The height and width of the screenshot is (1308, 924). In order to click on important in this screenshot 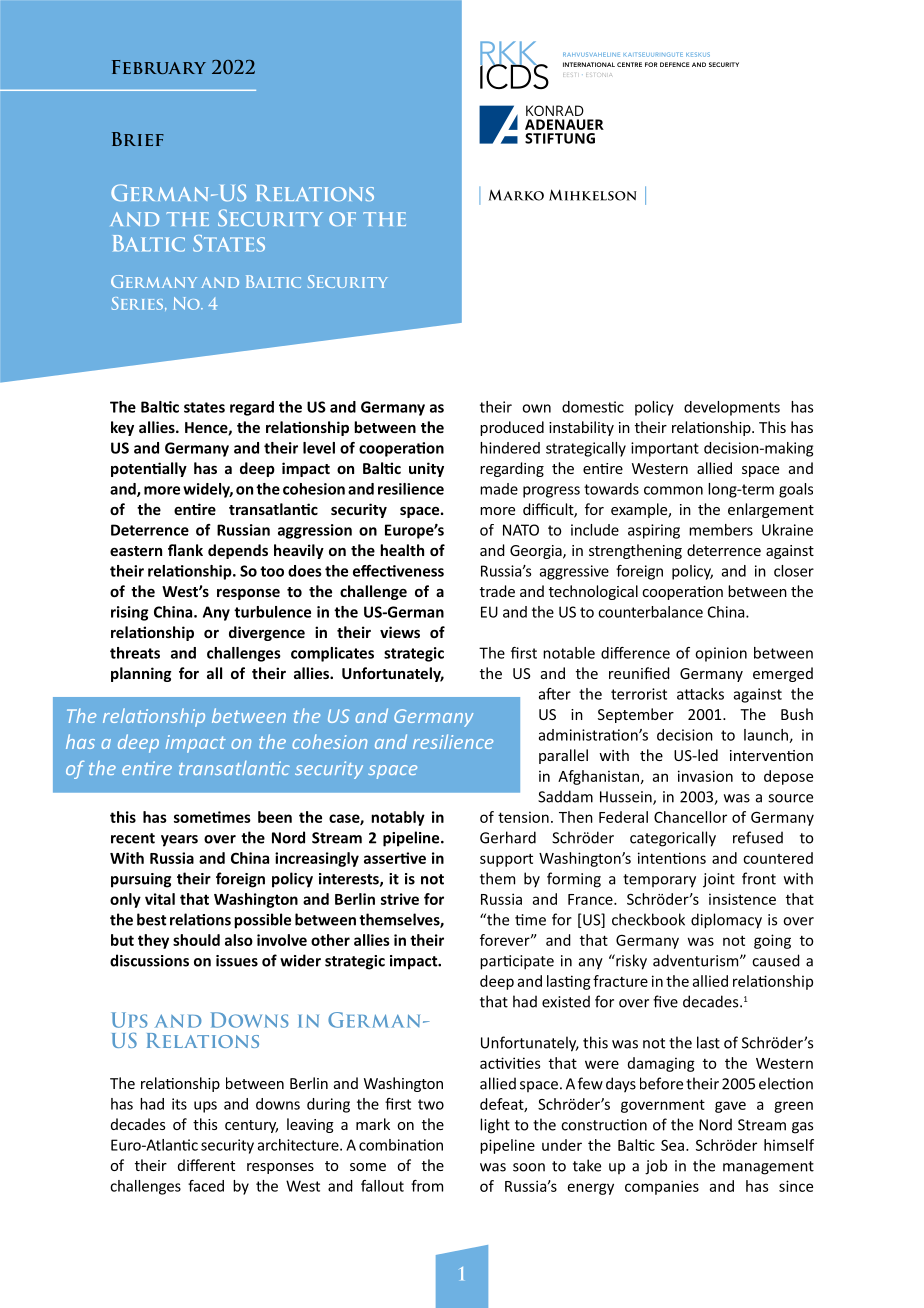, I will do `click(665, 449)`.
